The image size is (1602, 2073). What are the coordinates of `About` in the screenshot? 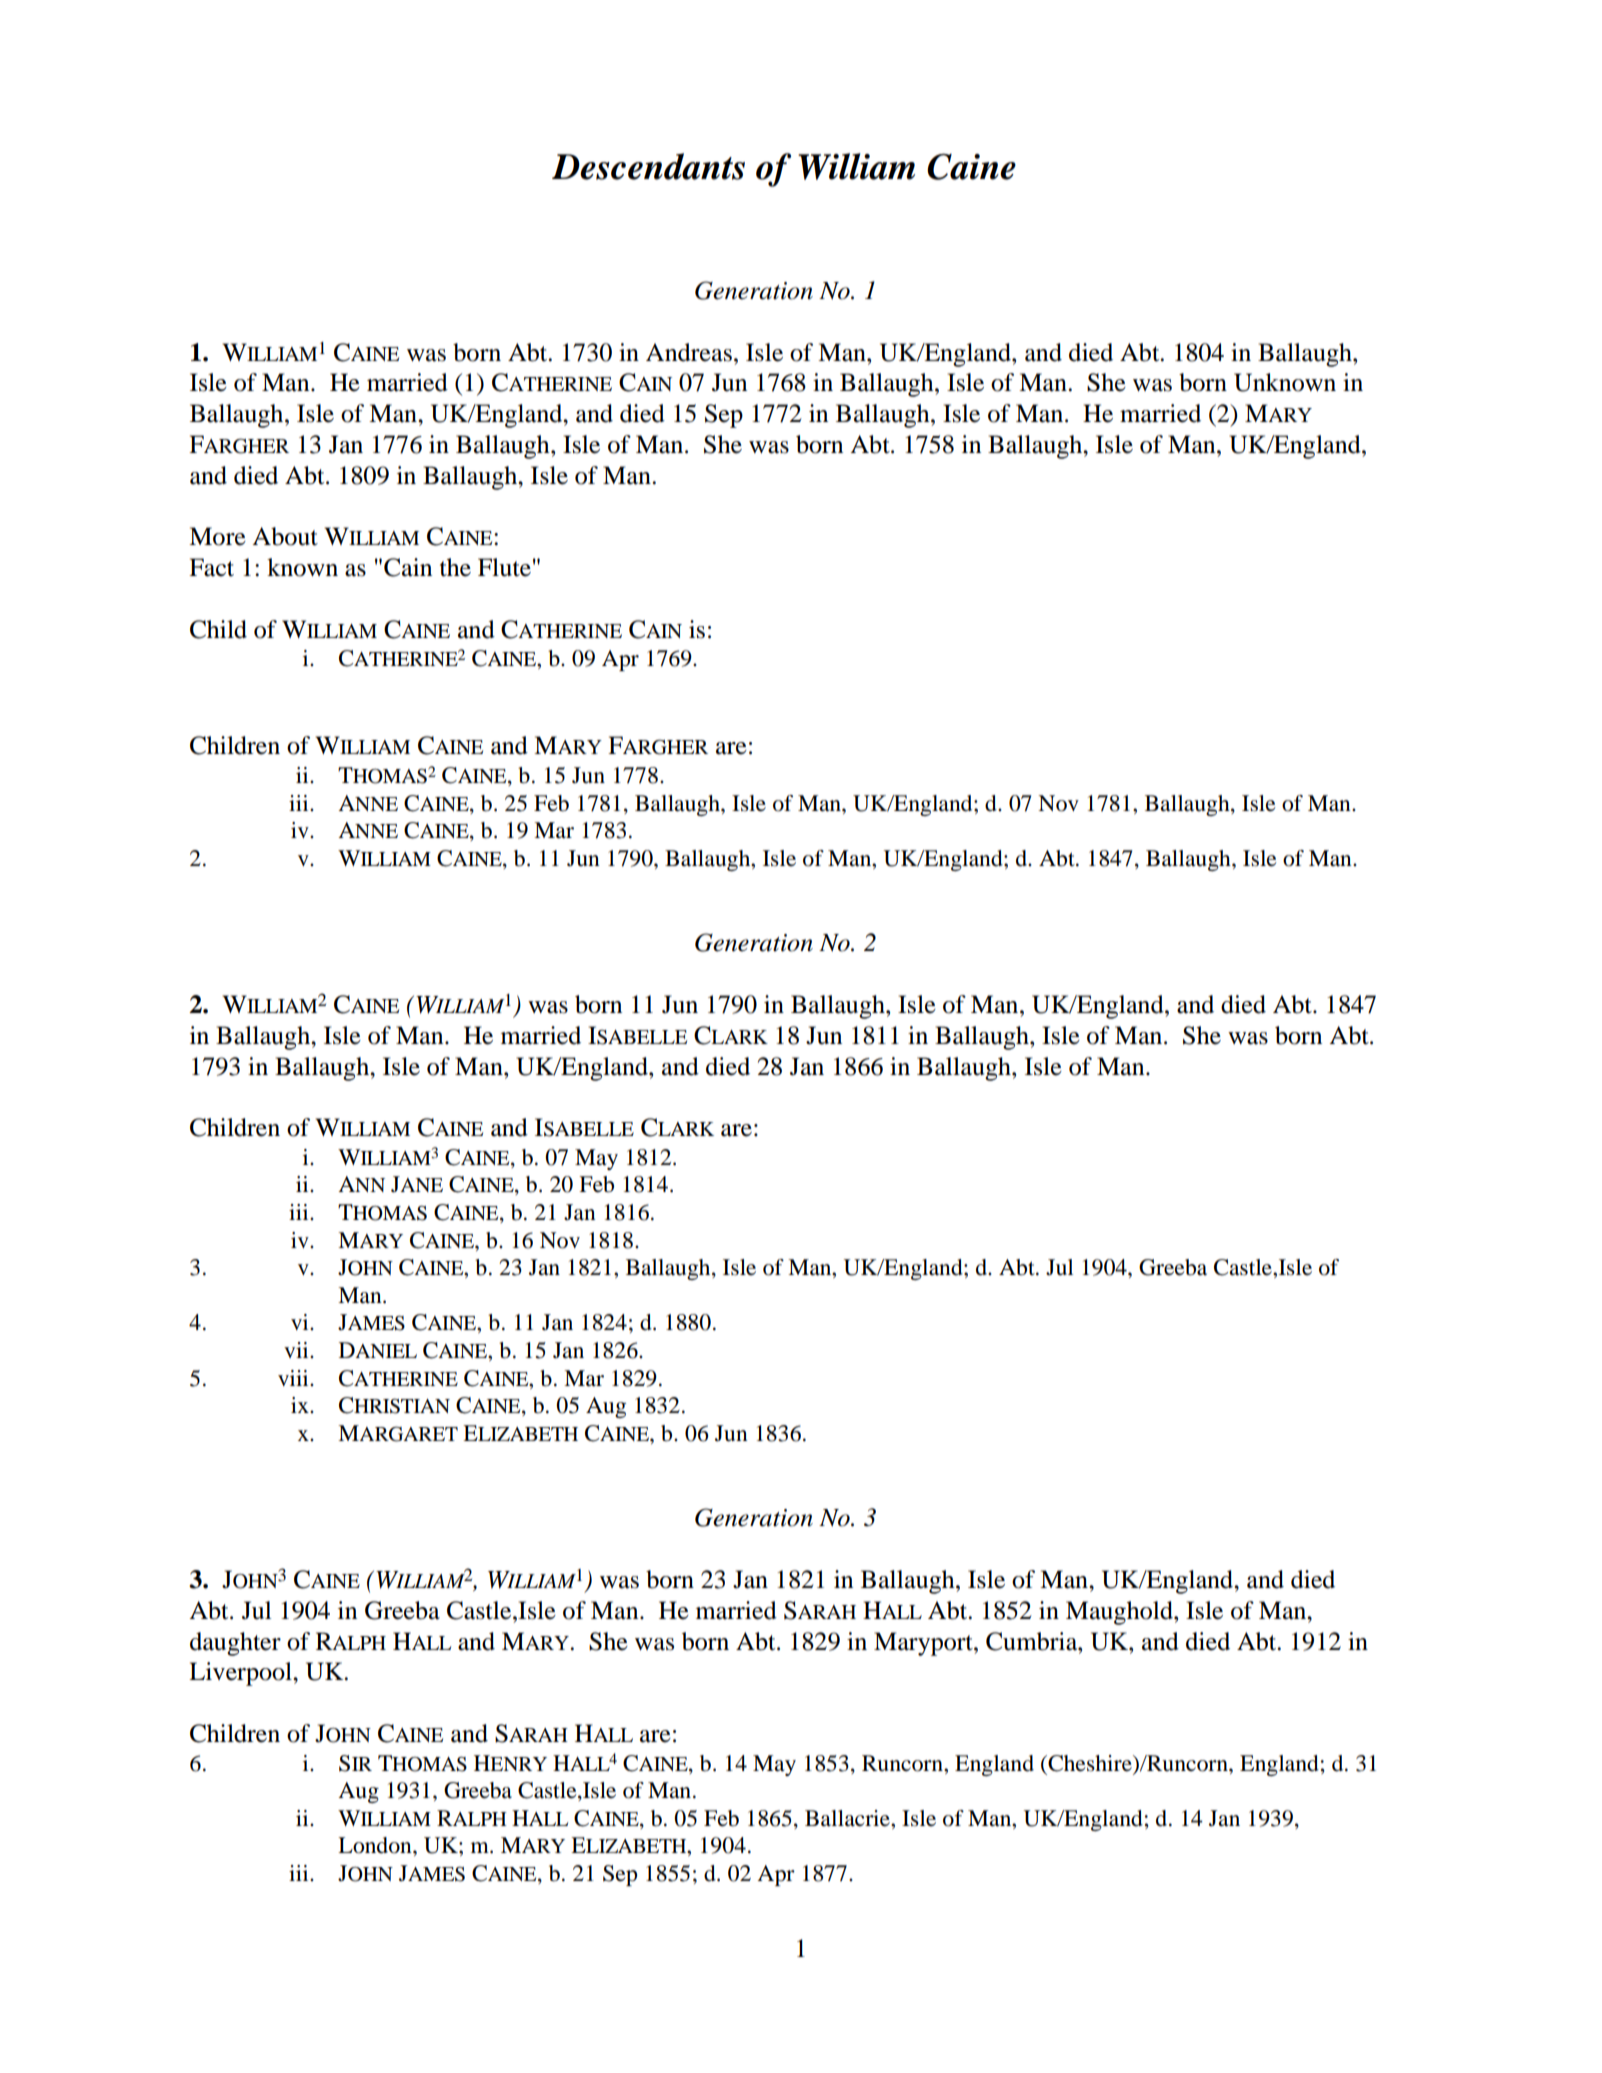 It's located at (285, 536).
